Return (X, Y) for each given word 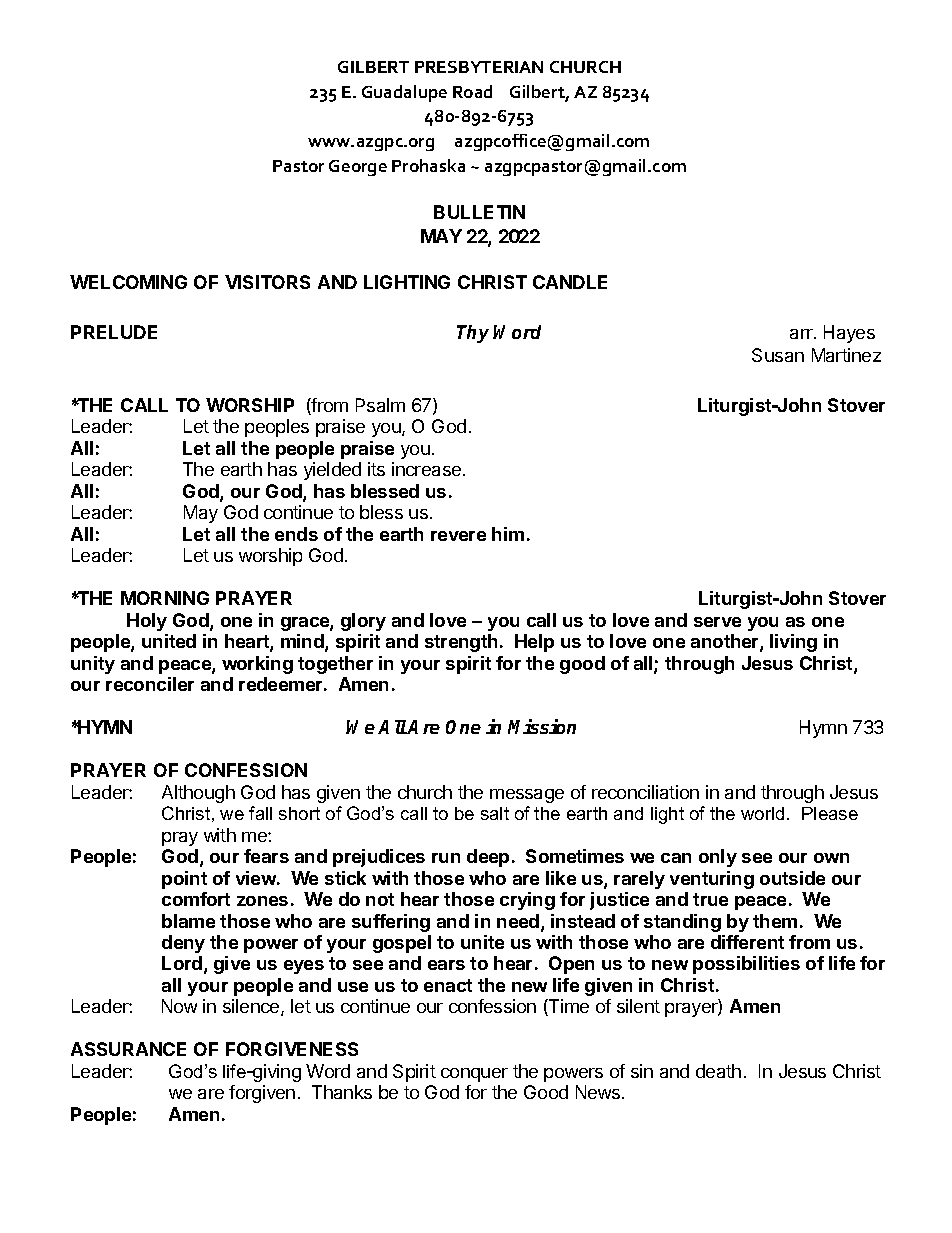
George (358, 168)
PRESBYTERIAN (479, 67)
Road (472, 91)
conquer (474, 1075)
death (718, 1071)
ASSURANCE (128, 1049)
